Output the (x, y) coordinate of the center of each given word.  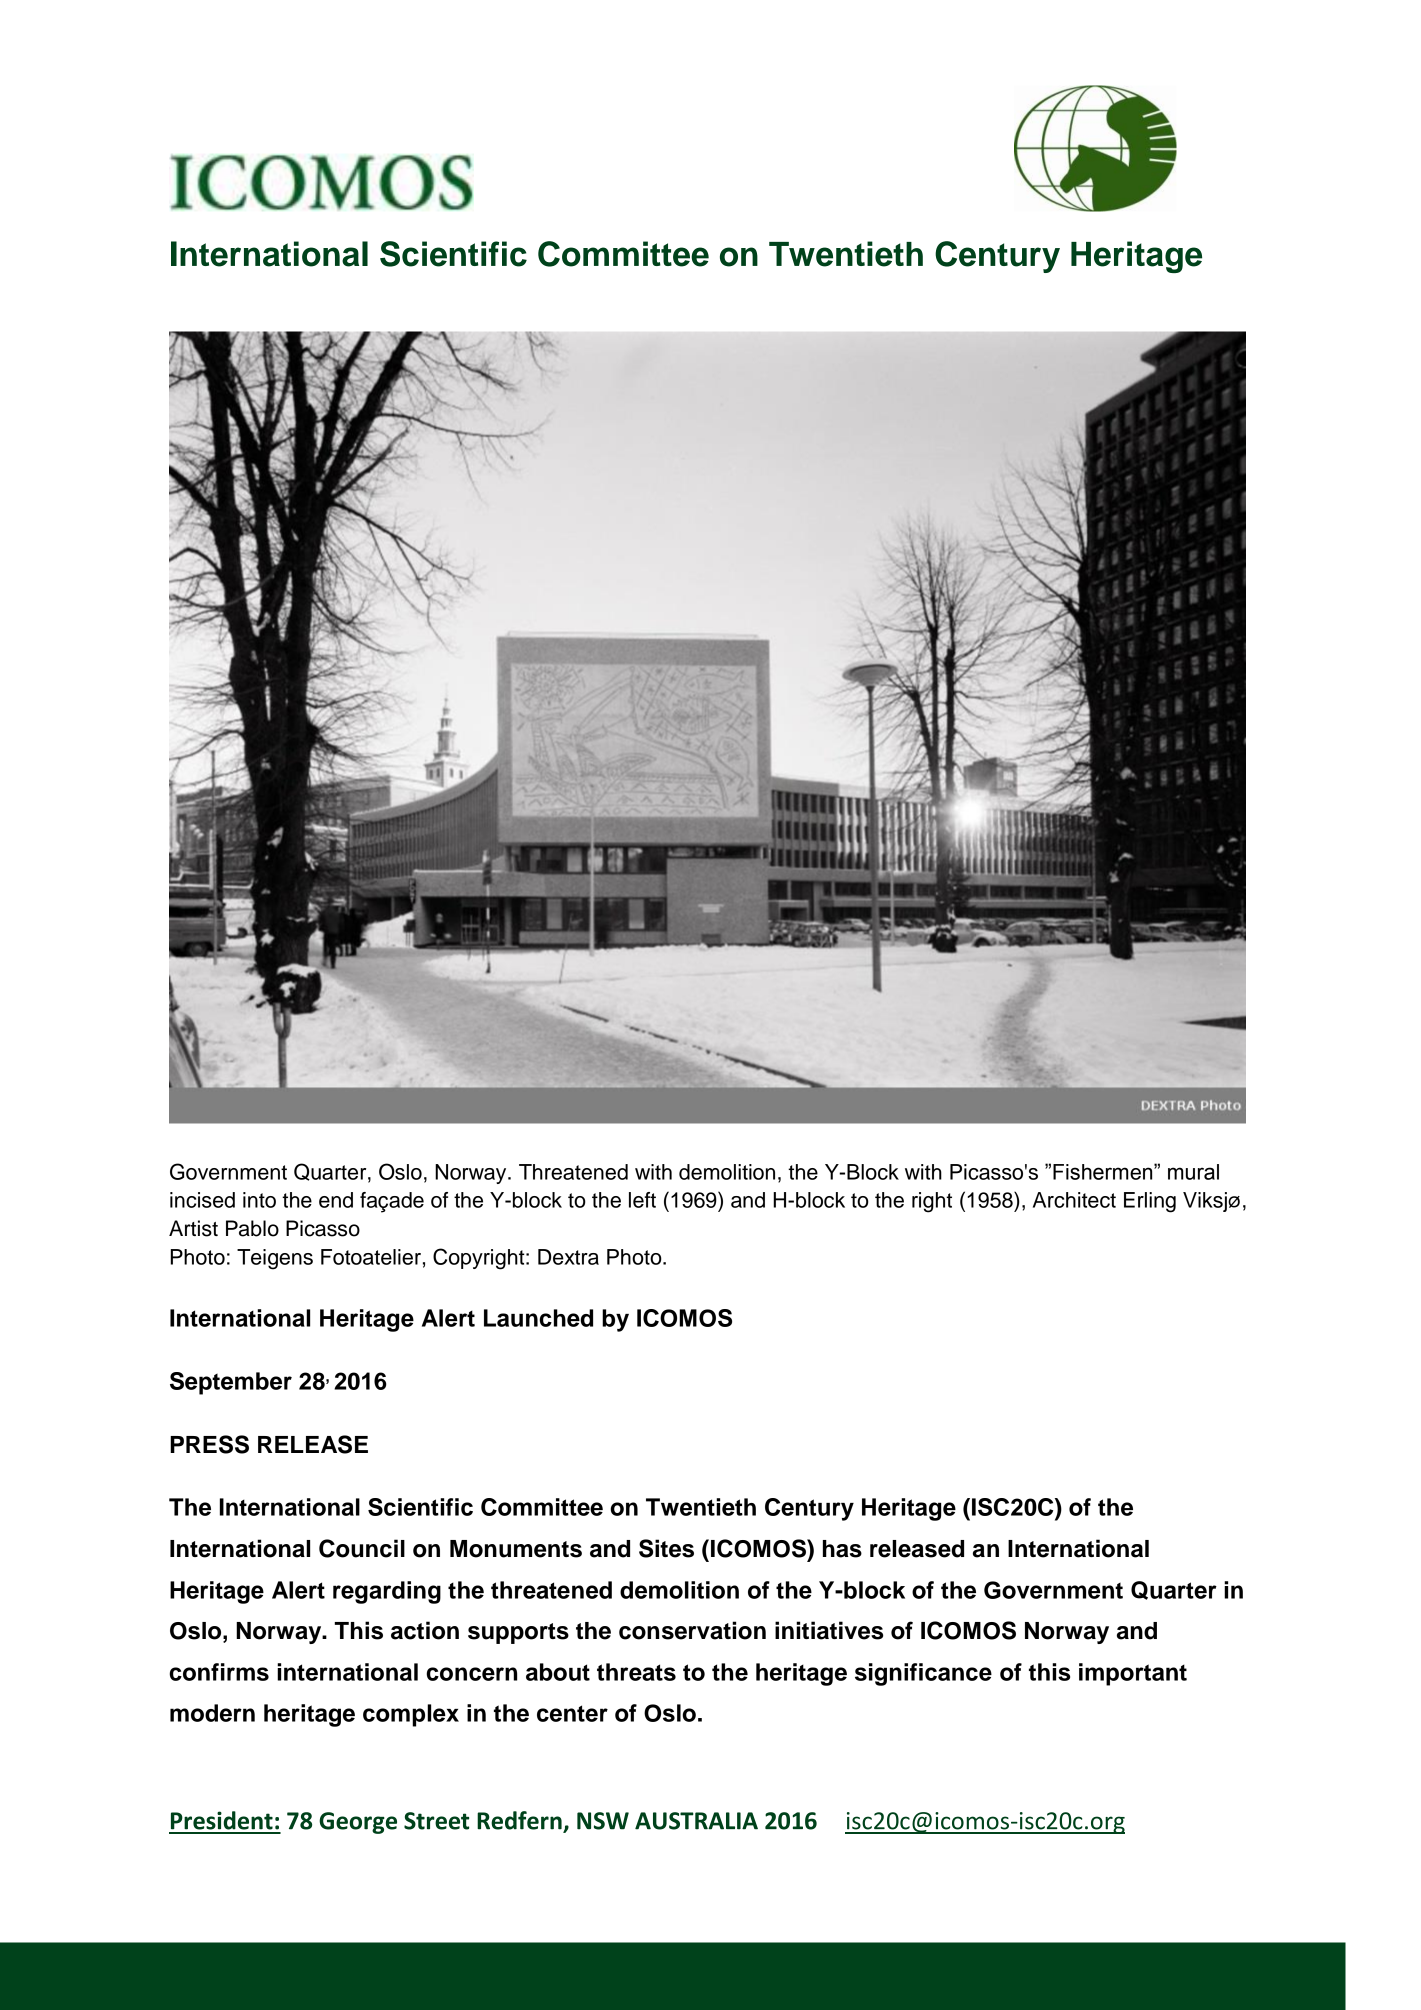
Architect (1074, 1200)
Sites (666, 1548)
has (842, 1549)
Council (362, 1548)
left (642, 1200)
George (358, 1823)
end (336, 1200)
